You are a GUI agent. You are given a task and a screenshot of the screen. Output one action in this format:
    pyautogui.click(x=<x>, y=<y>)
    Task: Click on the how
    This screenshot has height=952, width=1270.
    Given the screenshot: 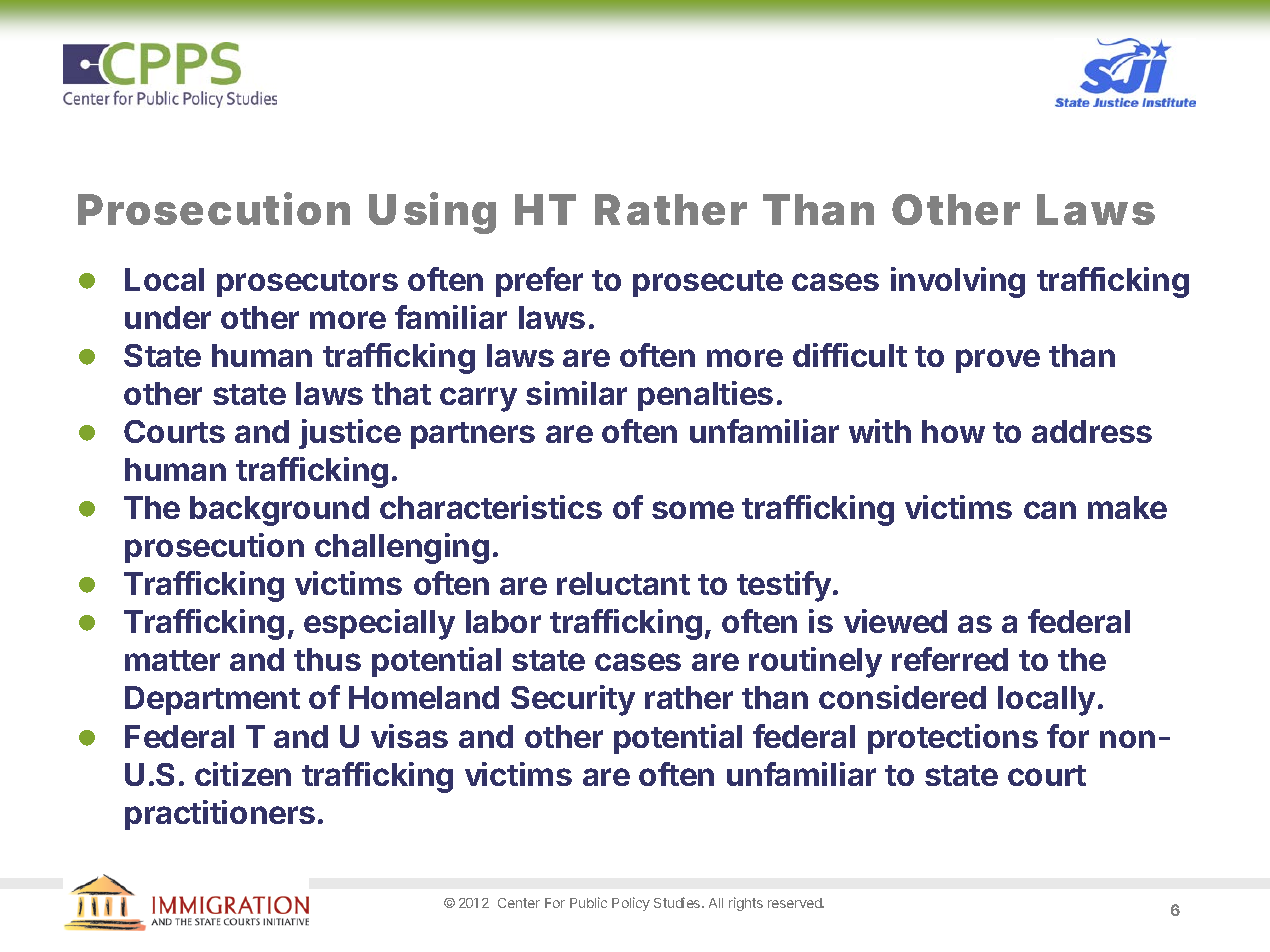 What is the action you would take?
    pyautogui.click(x=953, y=431)
